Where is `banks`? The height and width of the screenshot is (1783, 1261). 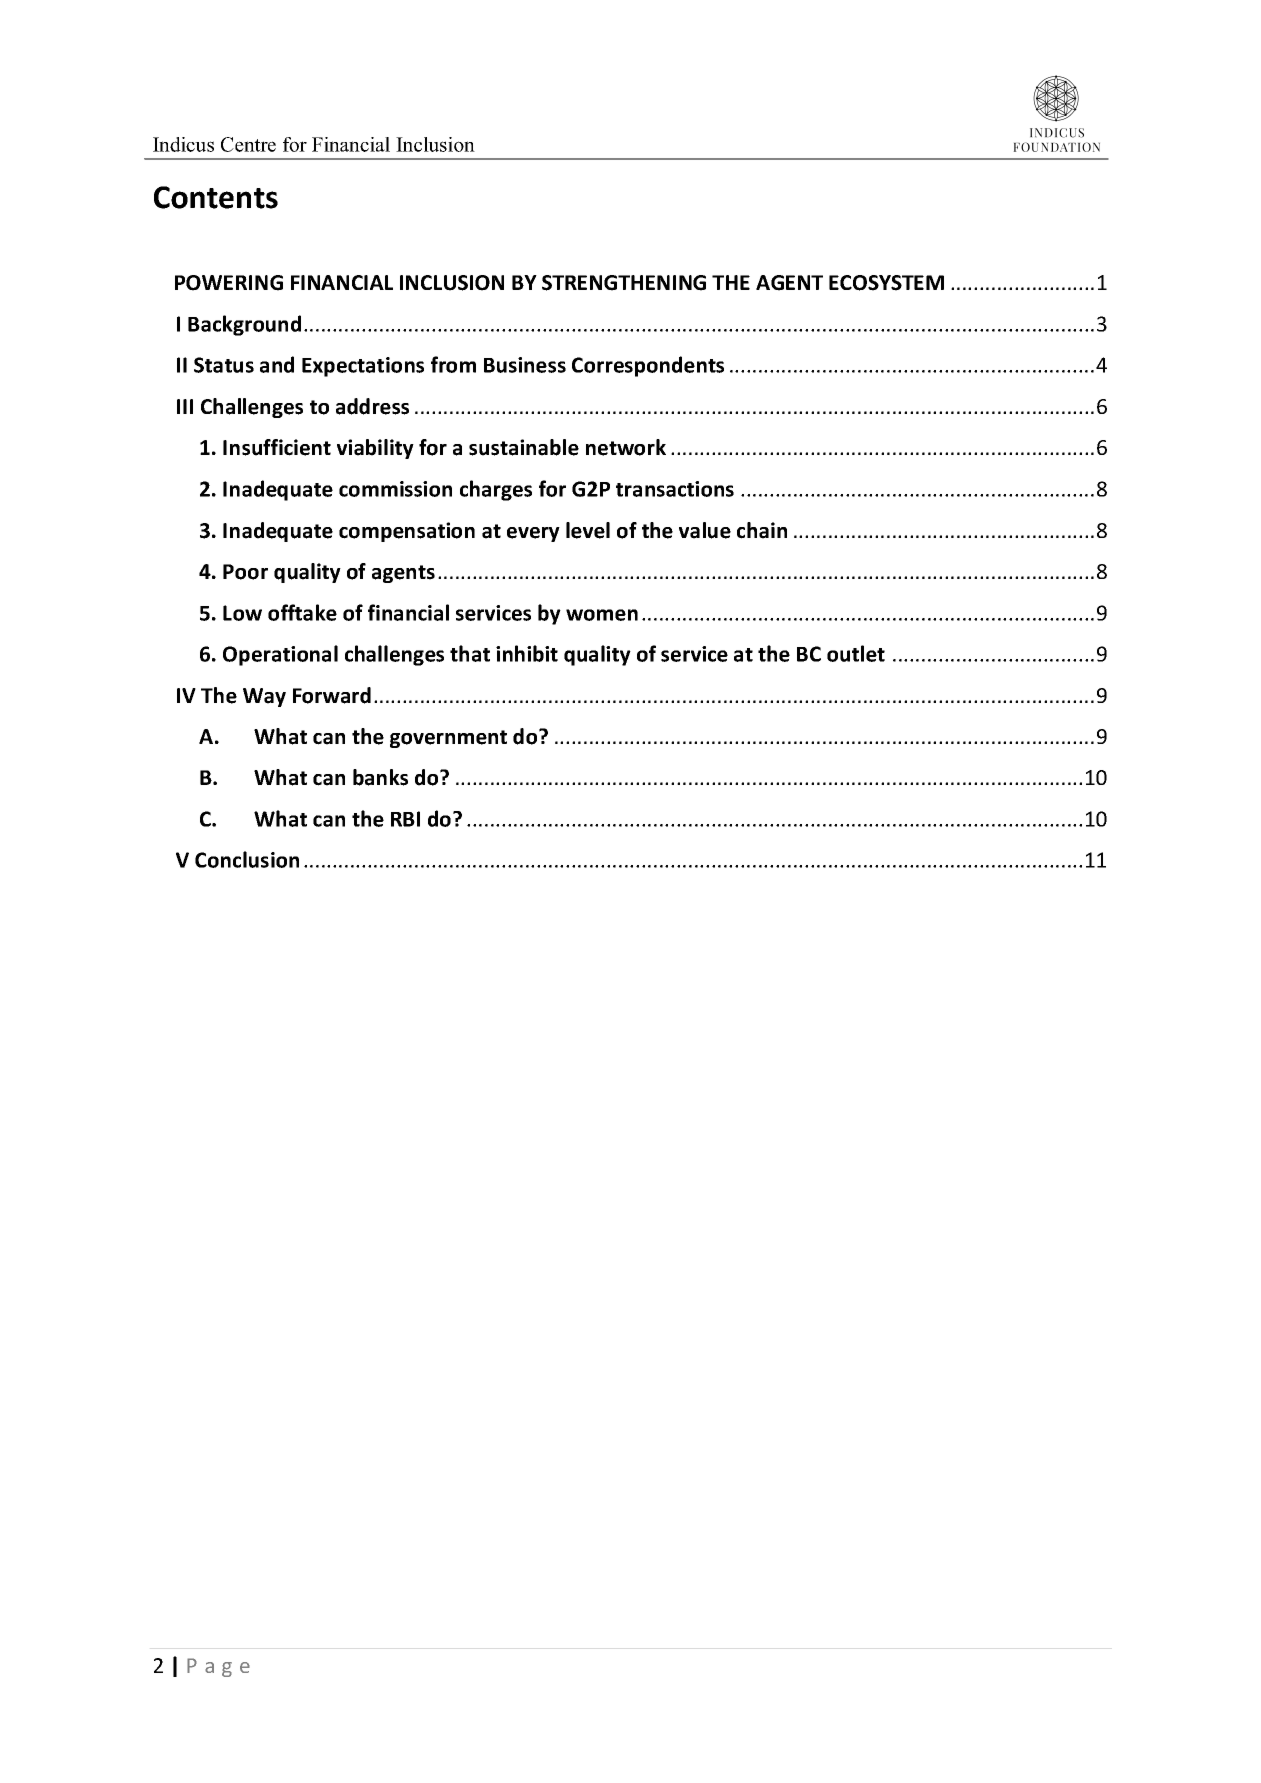 banks is located at coordinates (380, 777).
